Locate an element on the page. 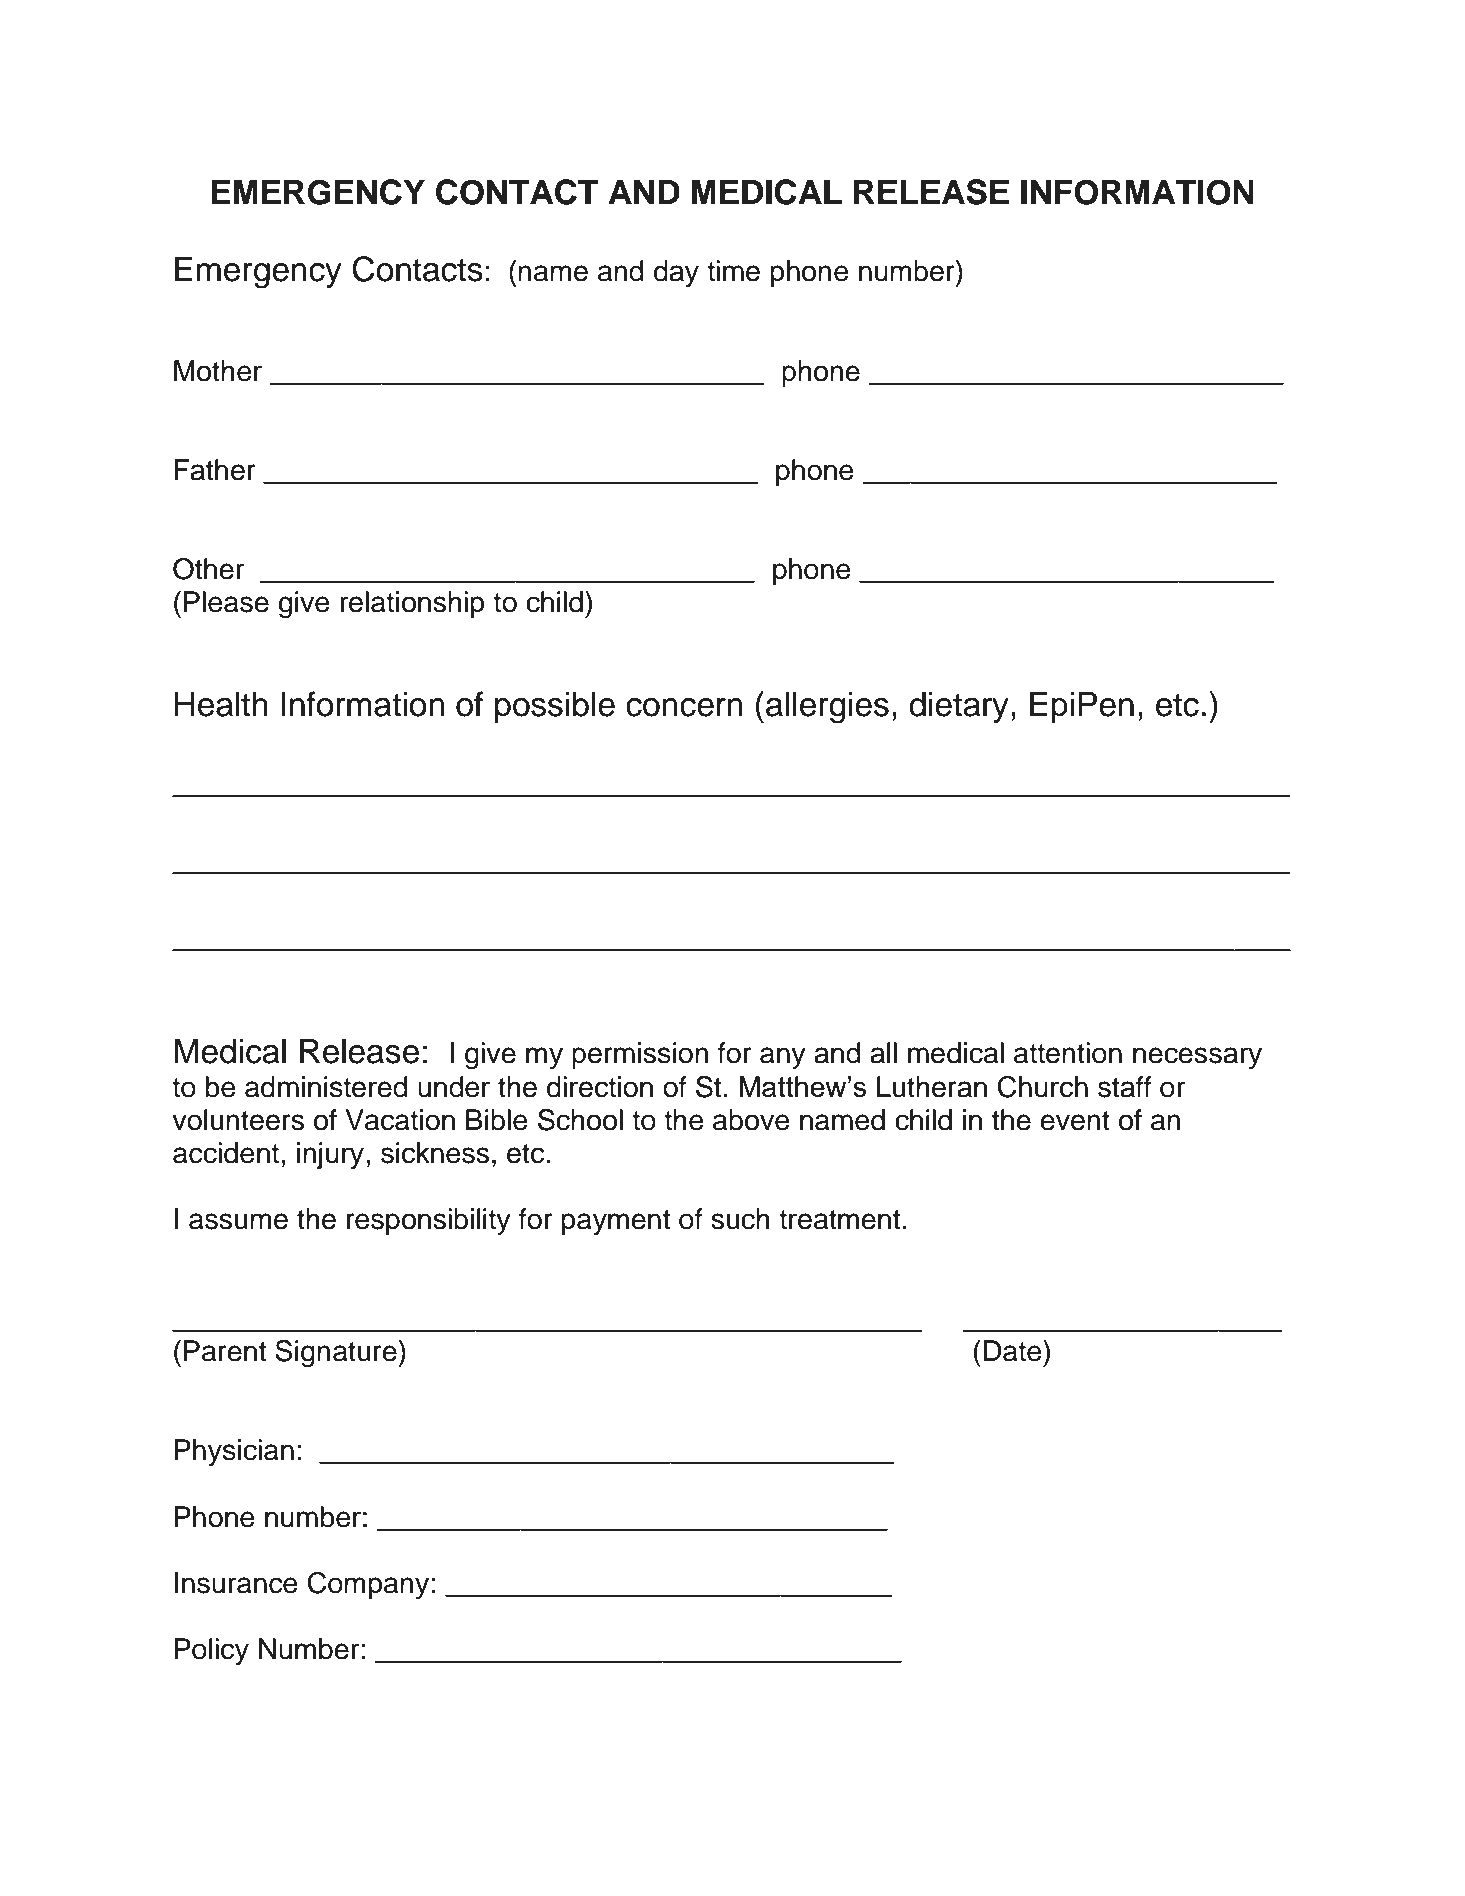 The image size is (1465, 1896). such is located at coordinates (740, 1219).
